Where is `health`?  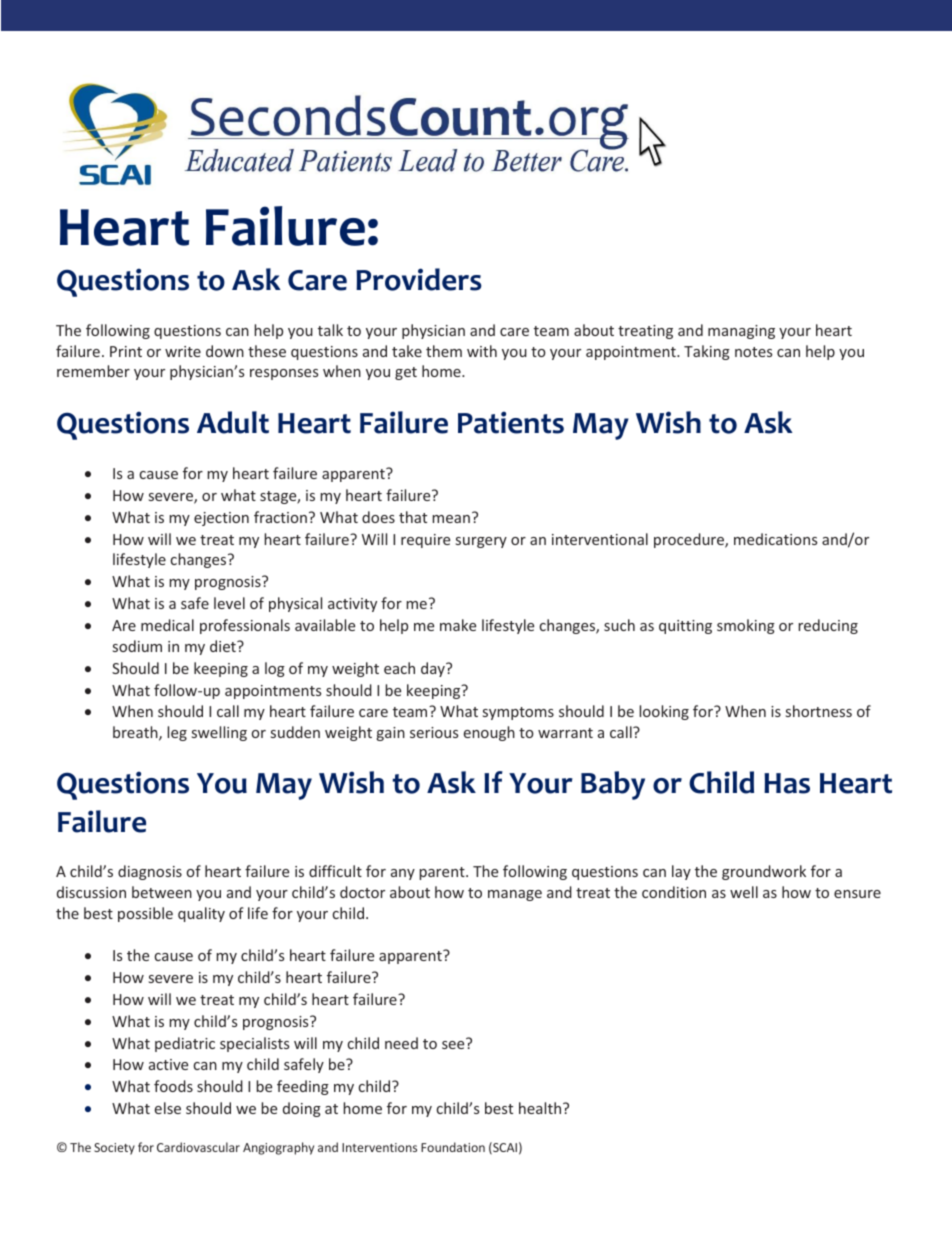
health is located at coordinates (541, 1108).
